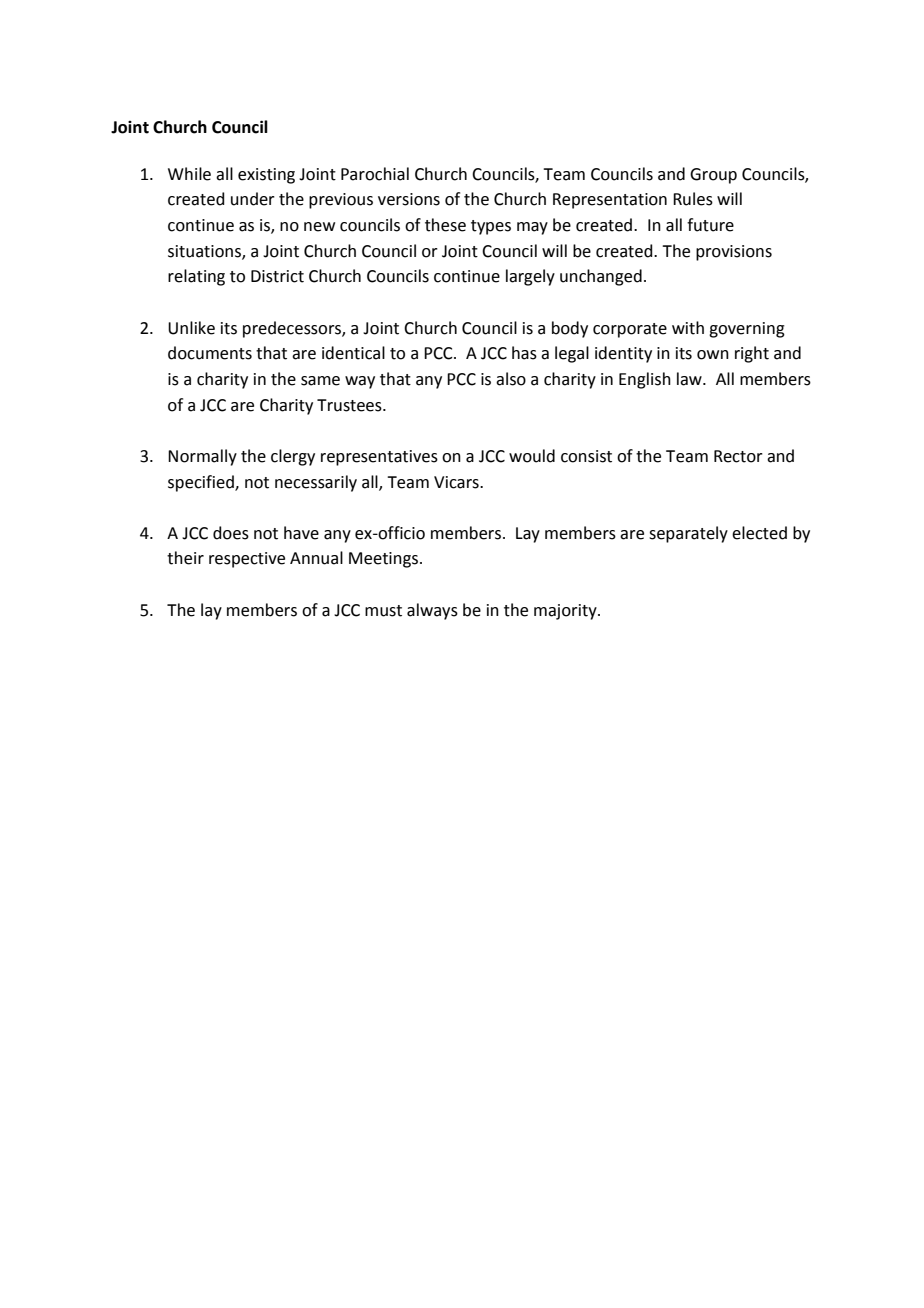 This screenshot has width=924, height=1308. What do you see at coordinates (693, 199) in the screenshot?
I see `Rules` at bounding box center [693, 199].
